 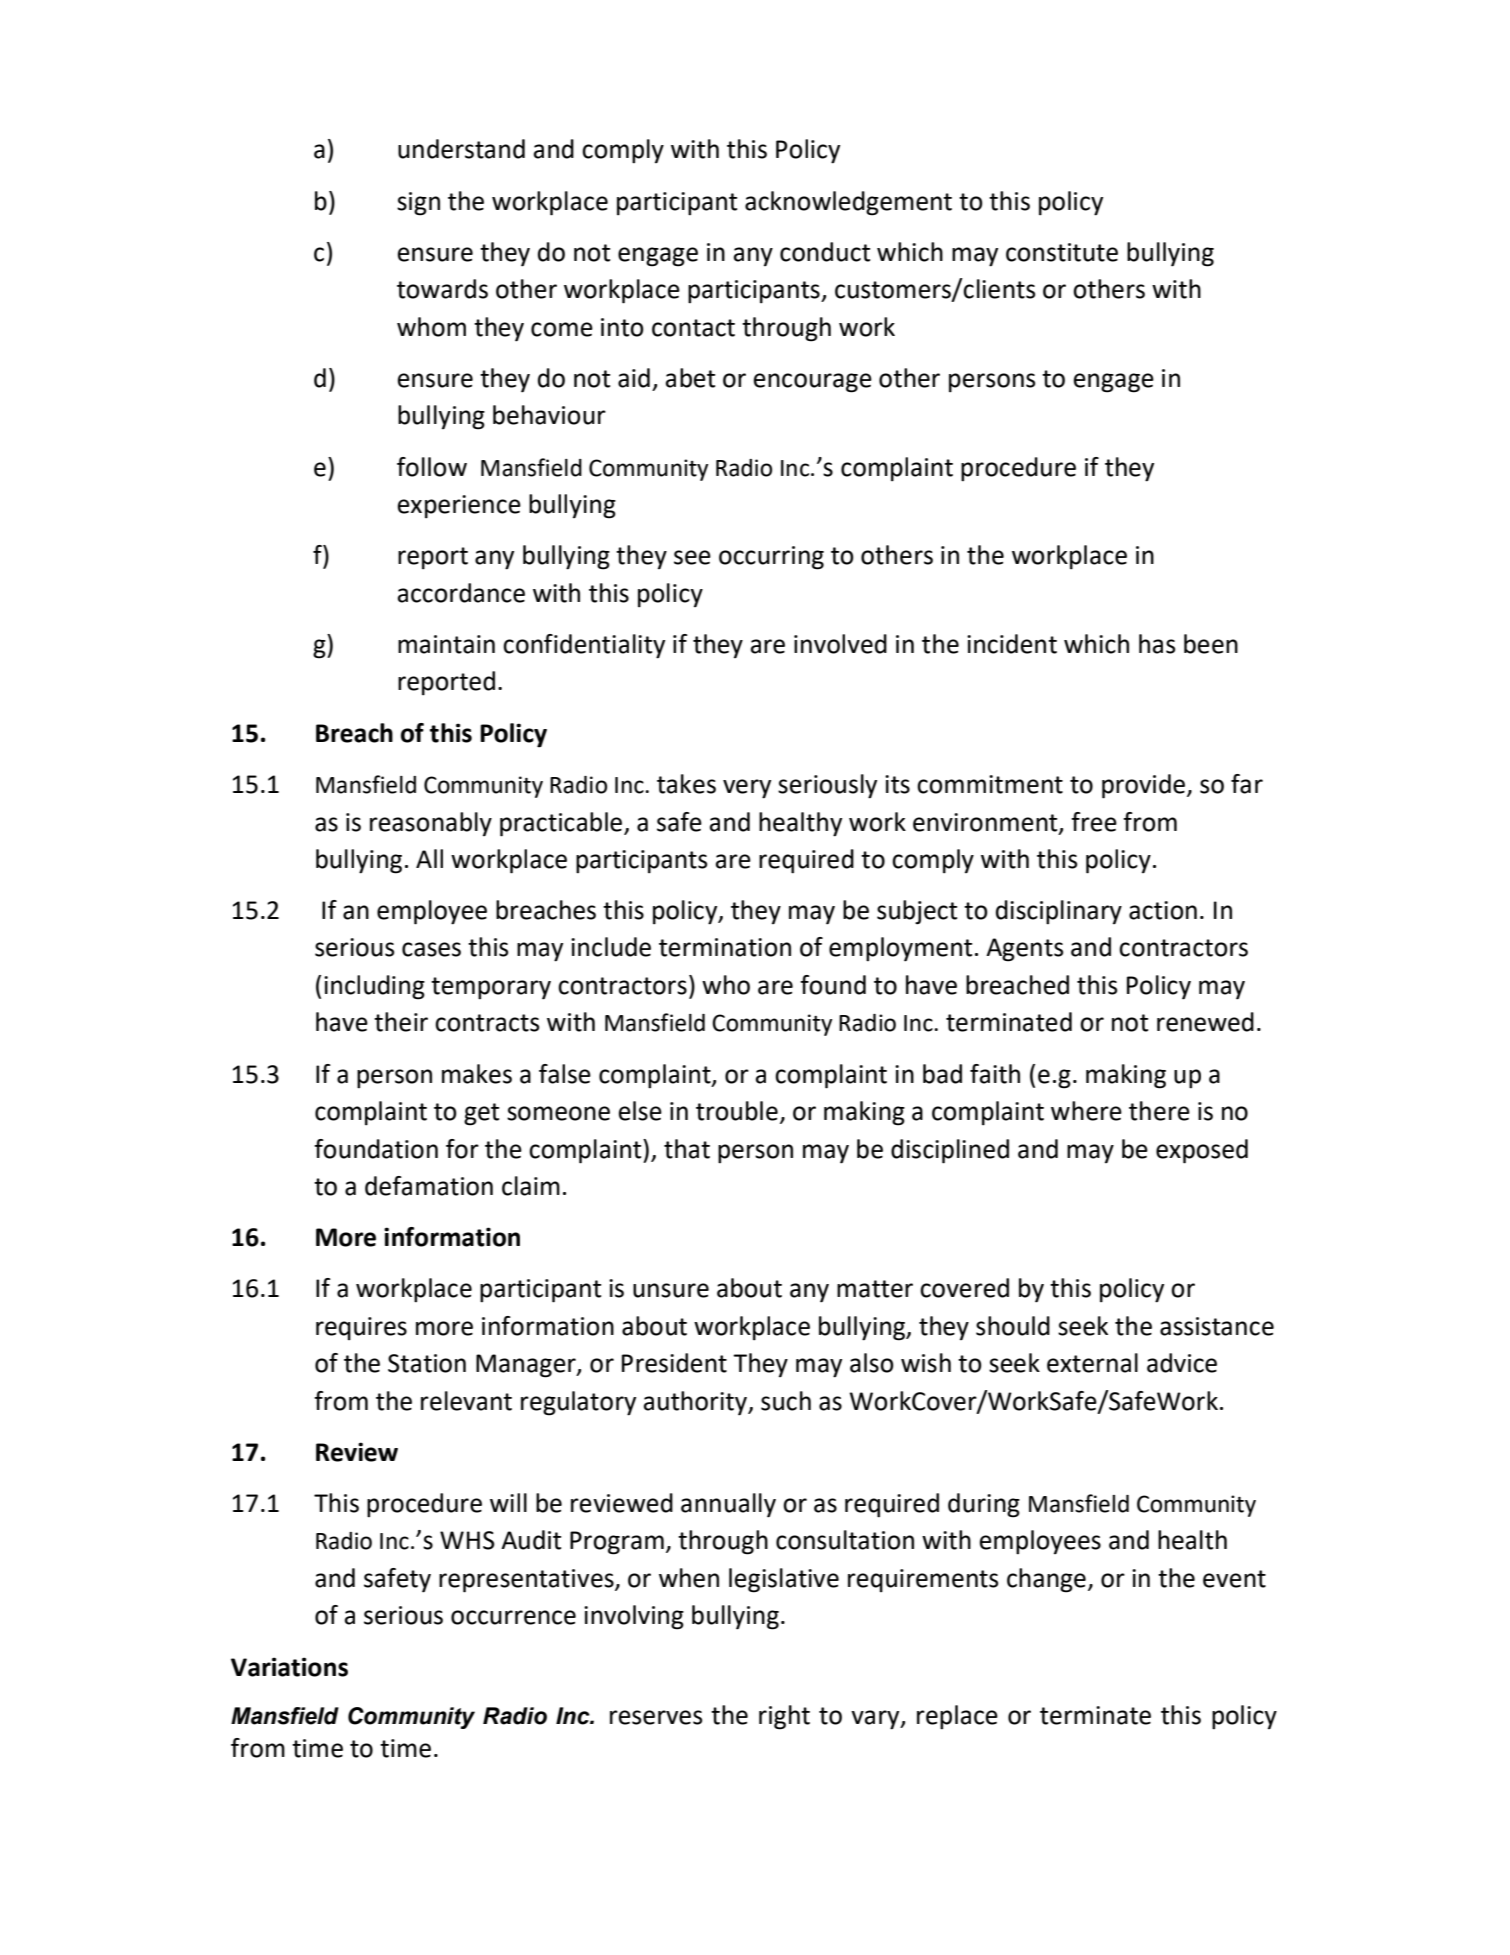 I want to click on has, so click(x=1157, y=644).
